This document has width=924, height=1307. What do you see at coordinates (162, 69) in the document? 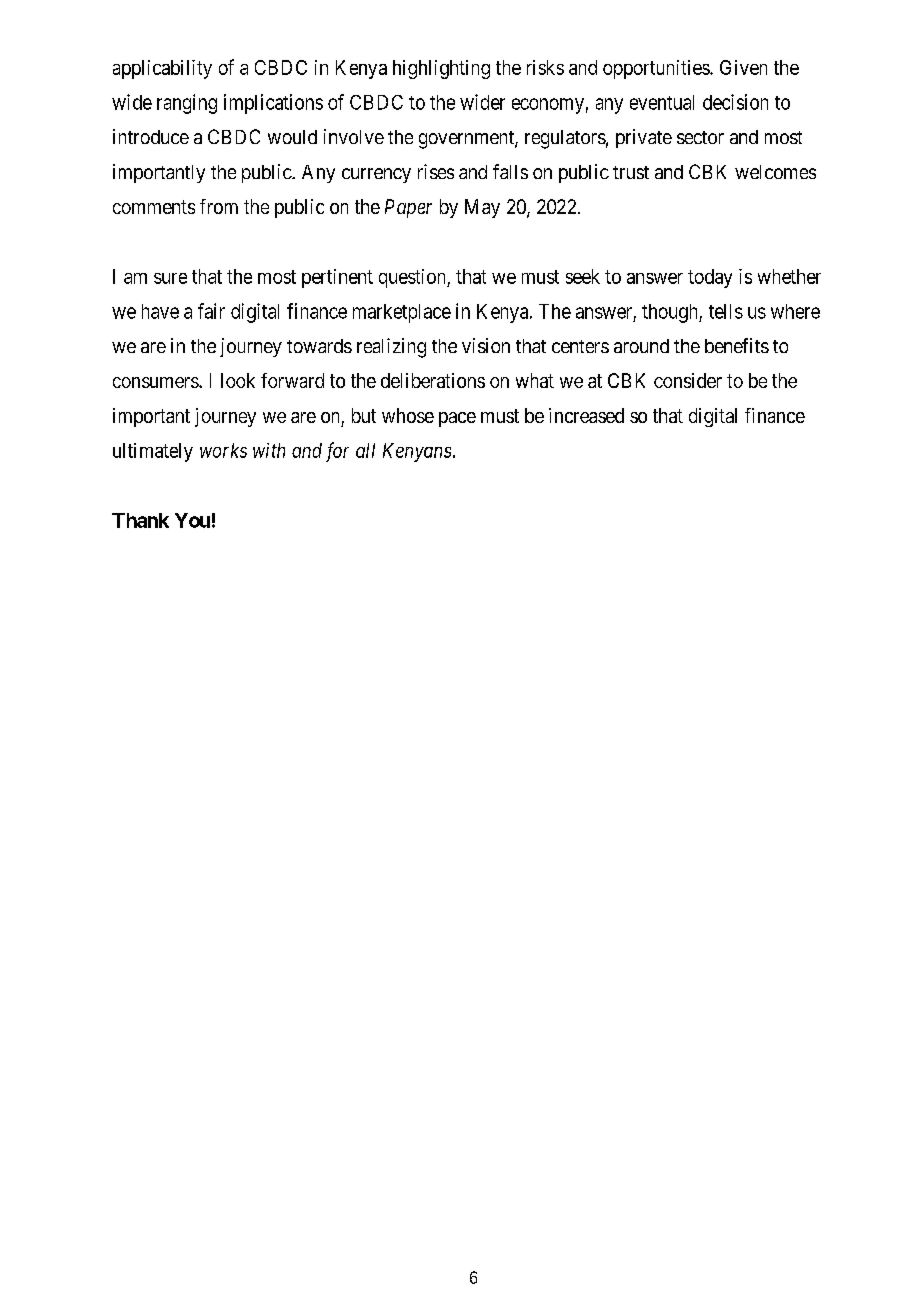
I see `applicability` at bounding box center [162, 69].
